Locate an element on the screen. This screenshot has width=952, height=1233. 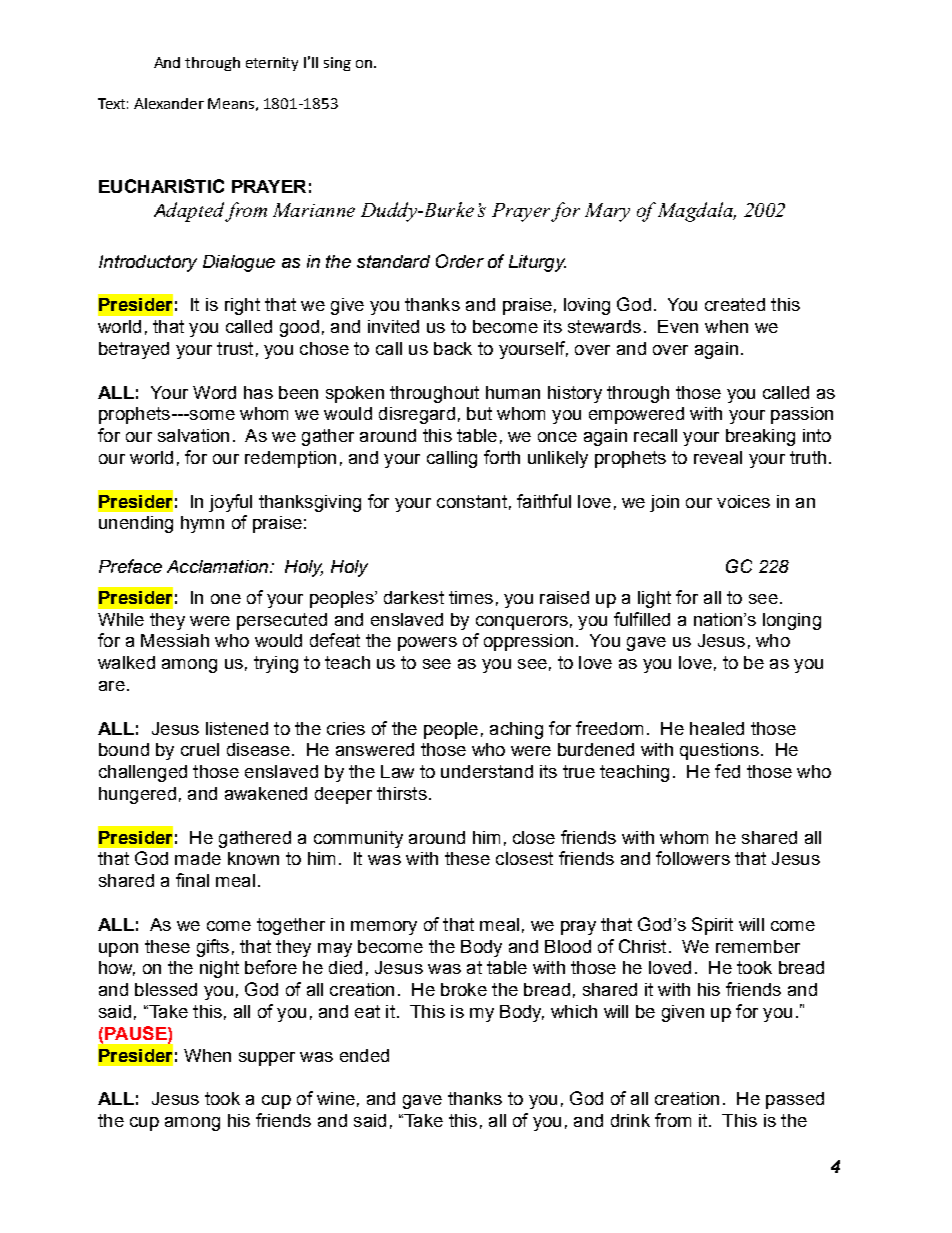
longing is located at coordinates (792, 621).
